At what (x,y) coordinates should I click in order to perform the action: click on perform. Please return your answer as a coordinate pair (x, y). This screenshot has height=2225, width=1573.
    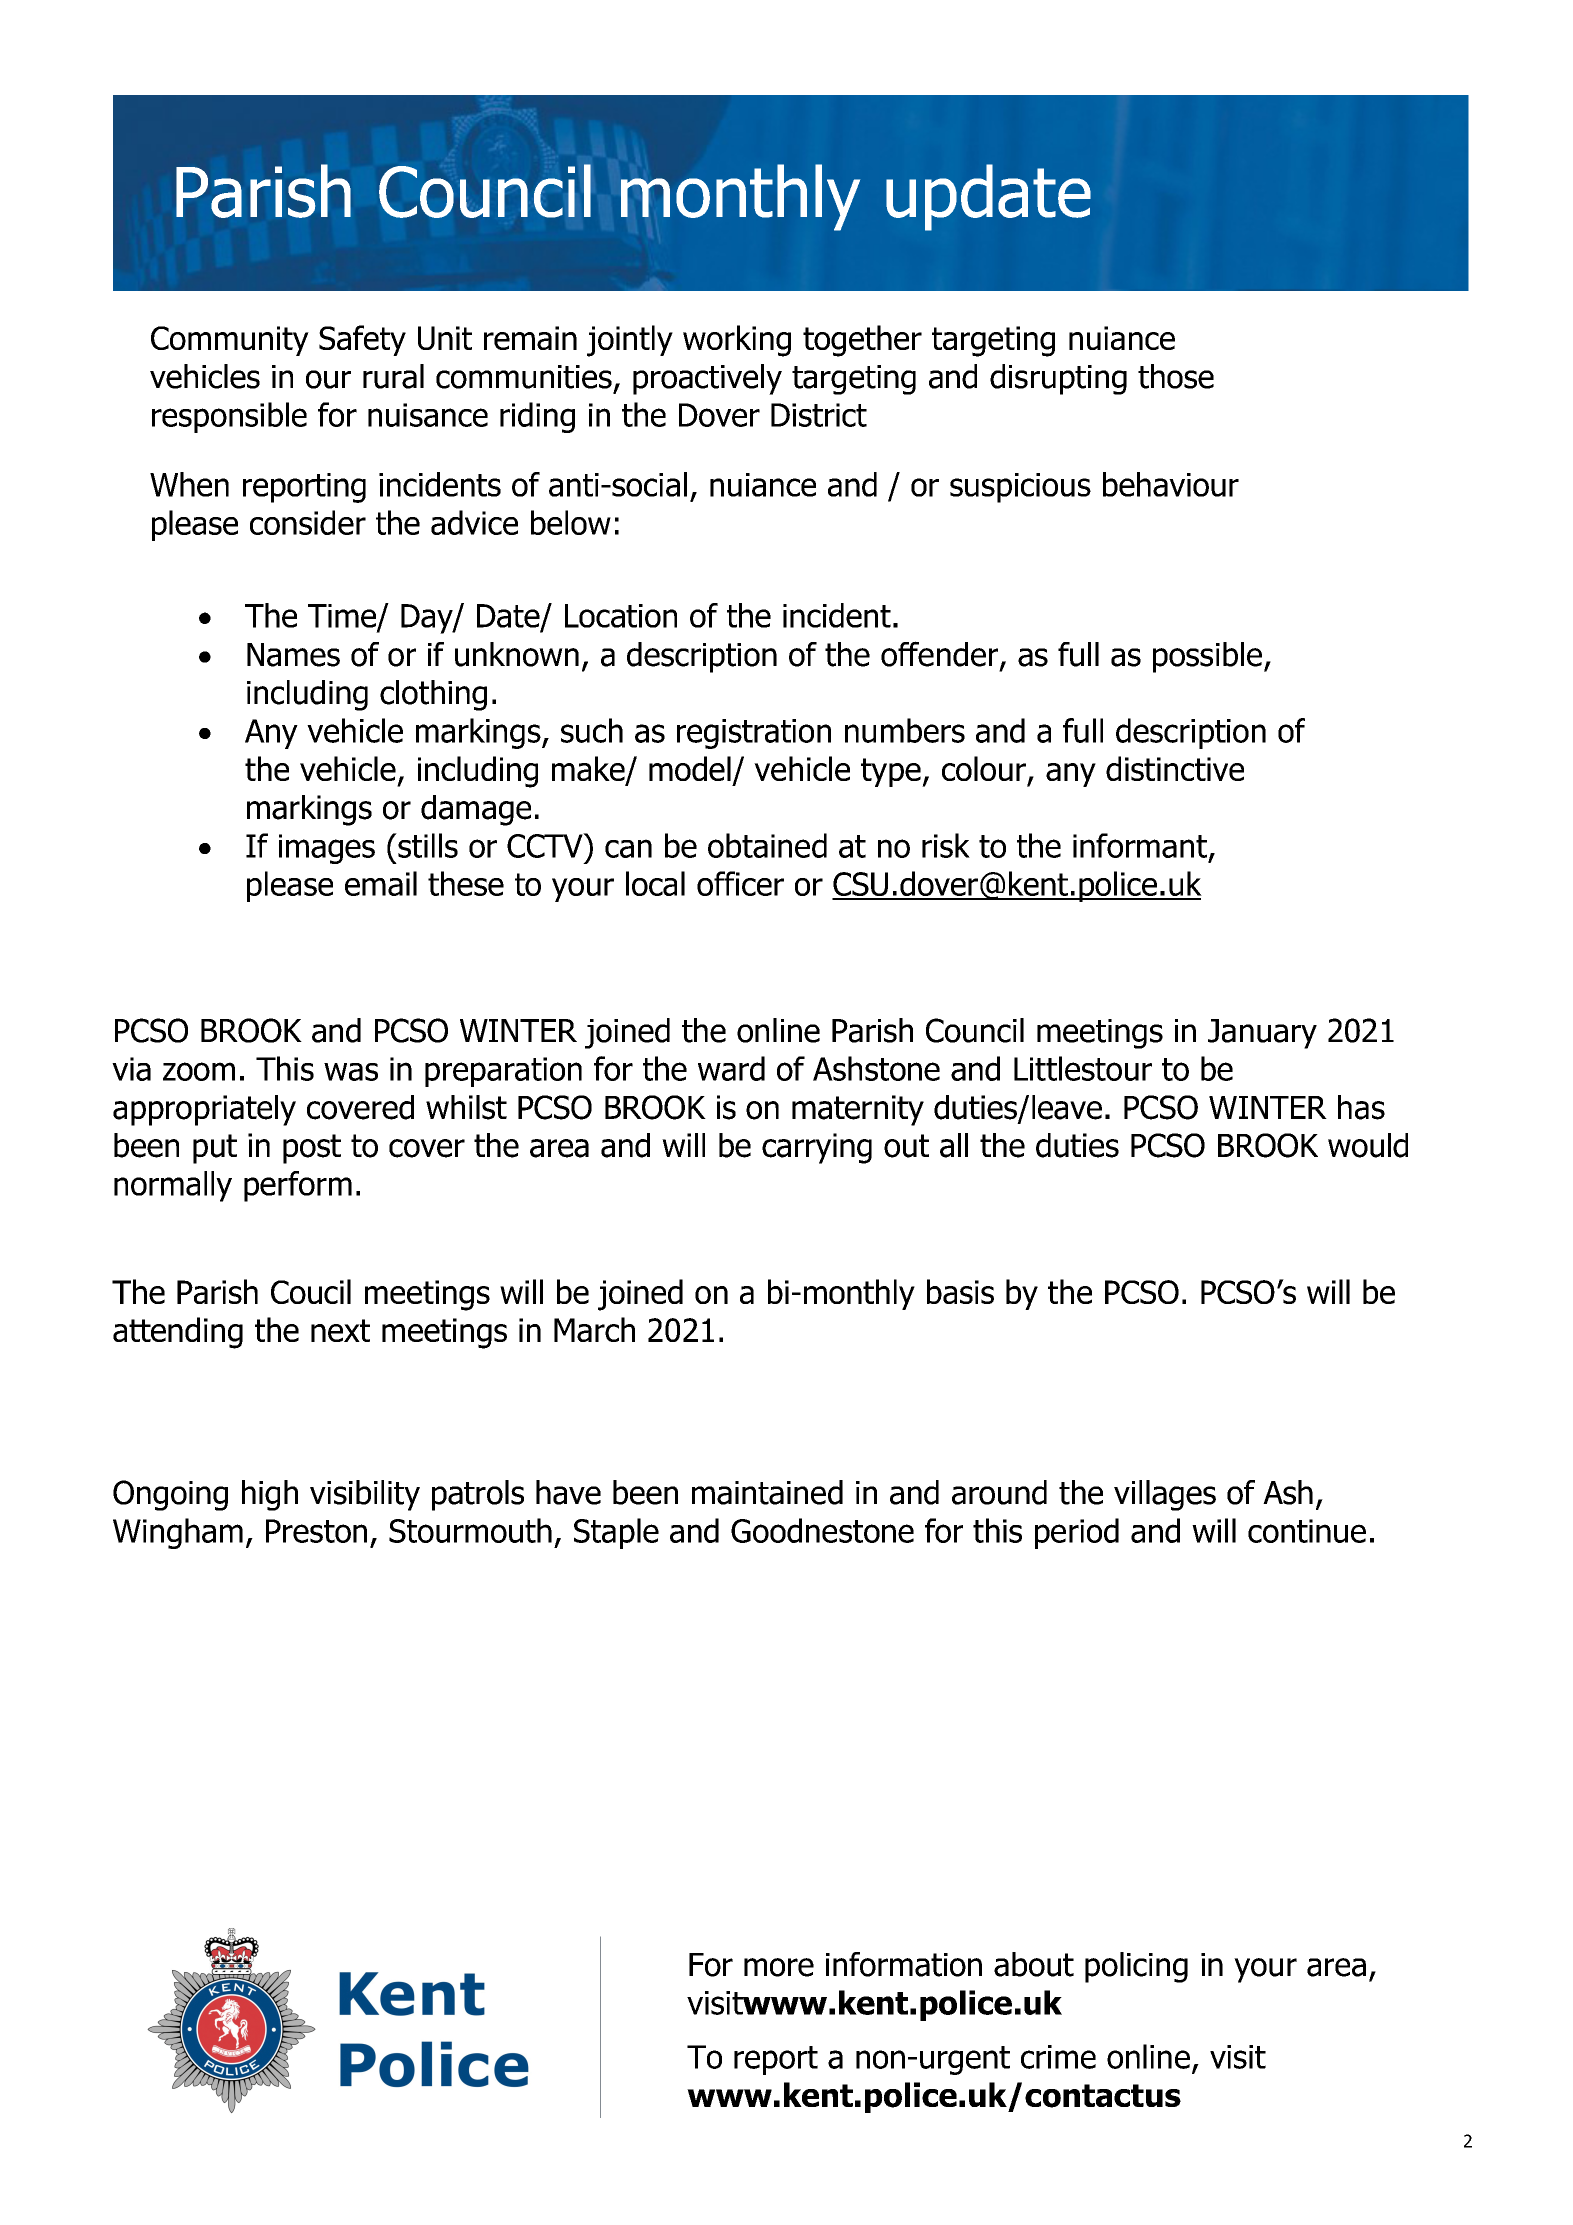
    Looking at the image, I should click on (298, 1186).
